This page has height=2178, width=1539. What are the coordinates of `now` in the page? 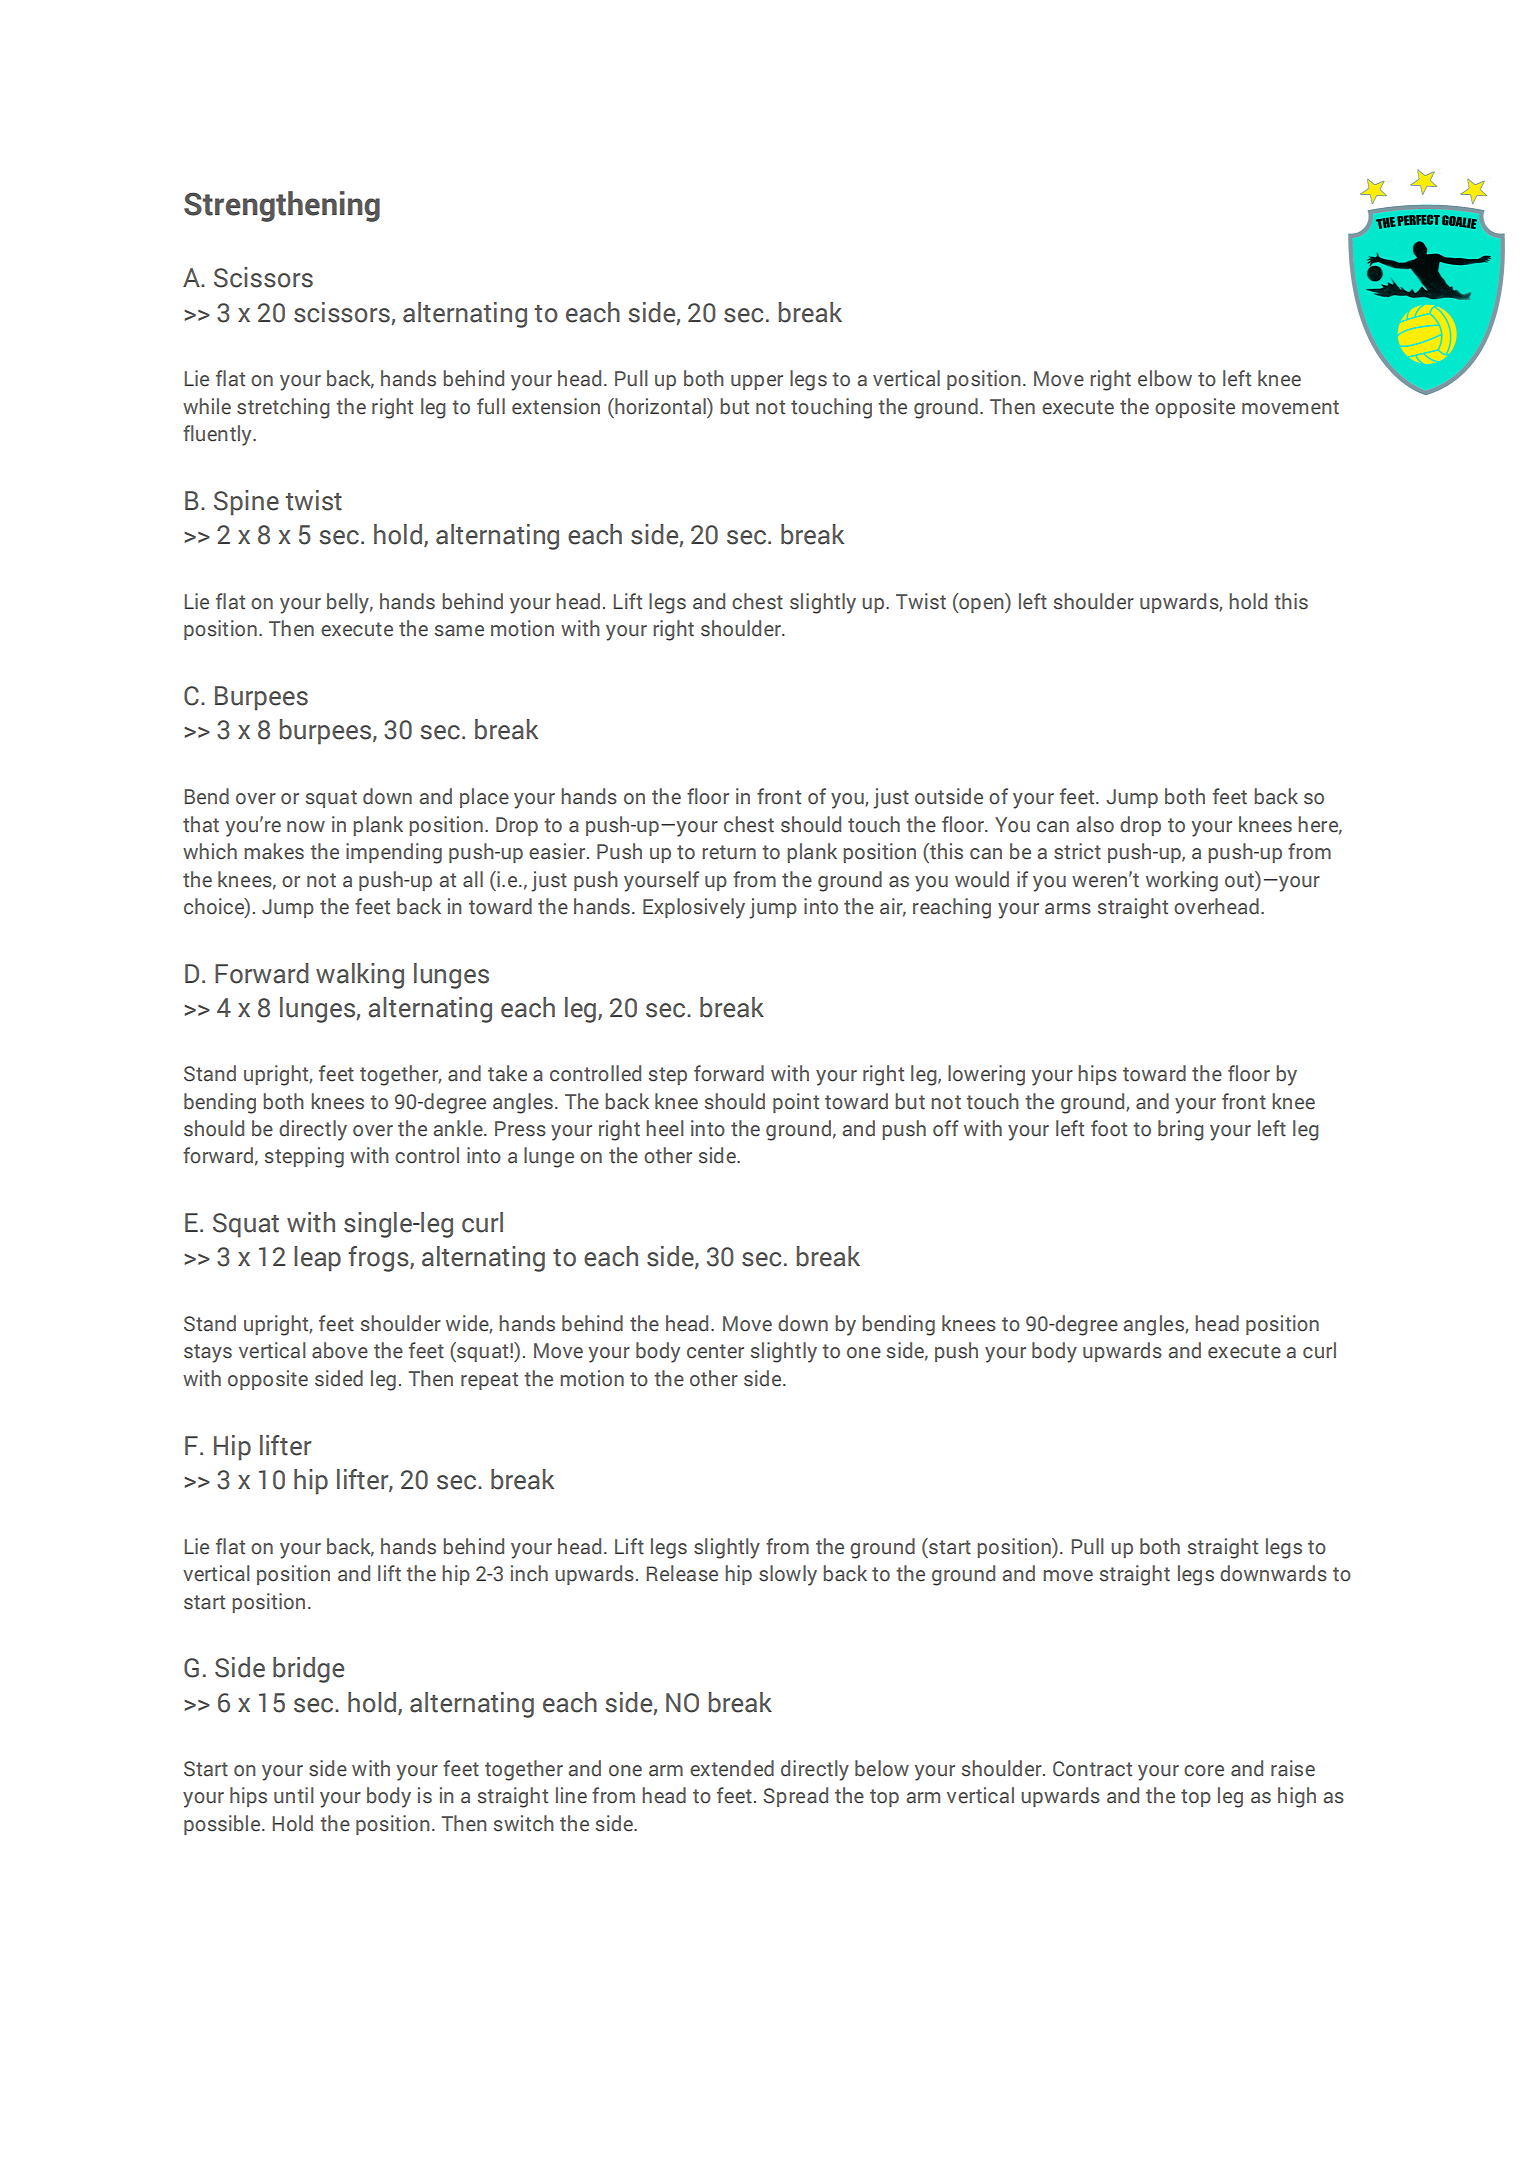 It's located at (306, 827).
